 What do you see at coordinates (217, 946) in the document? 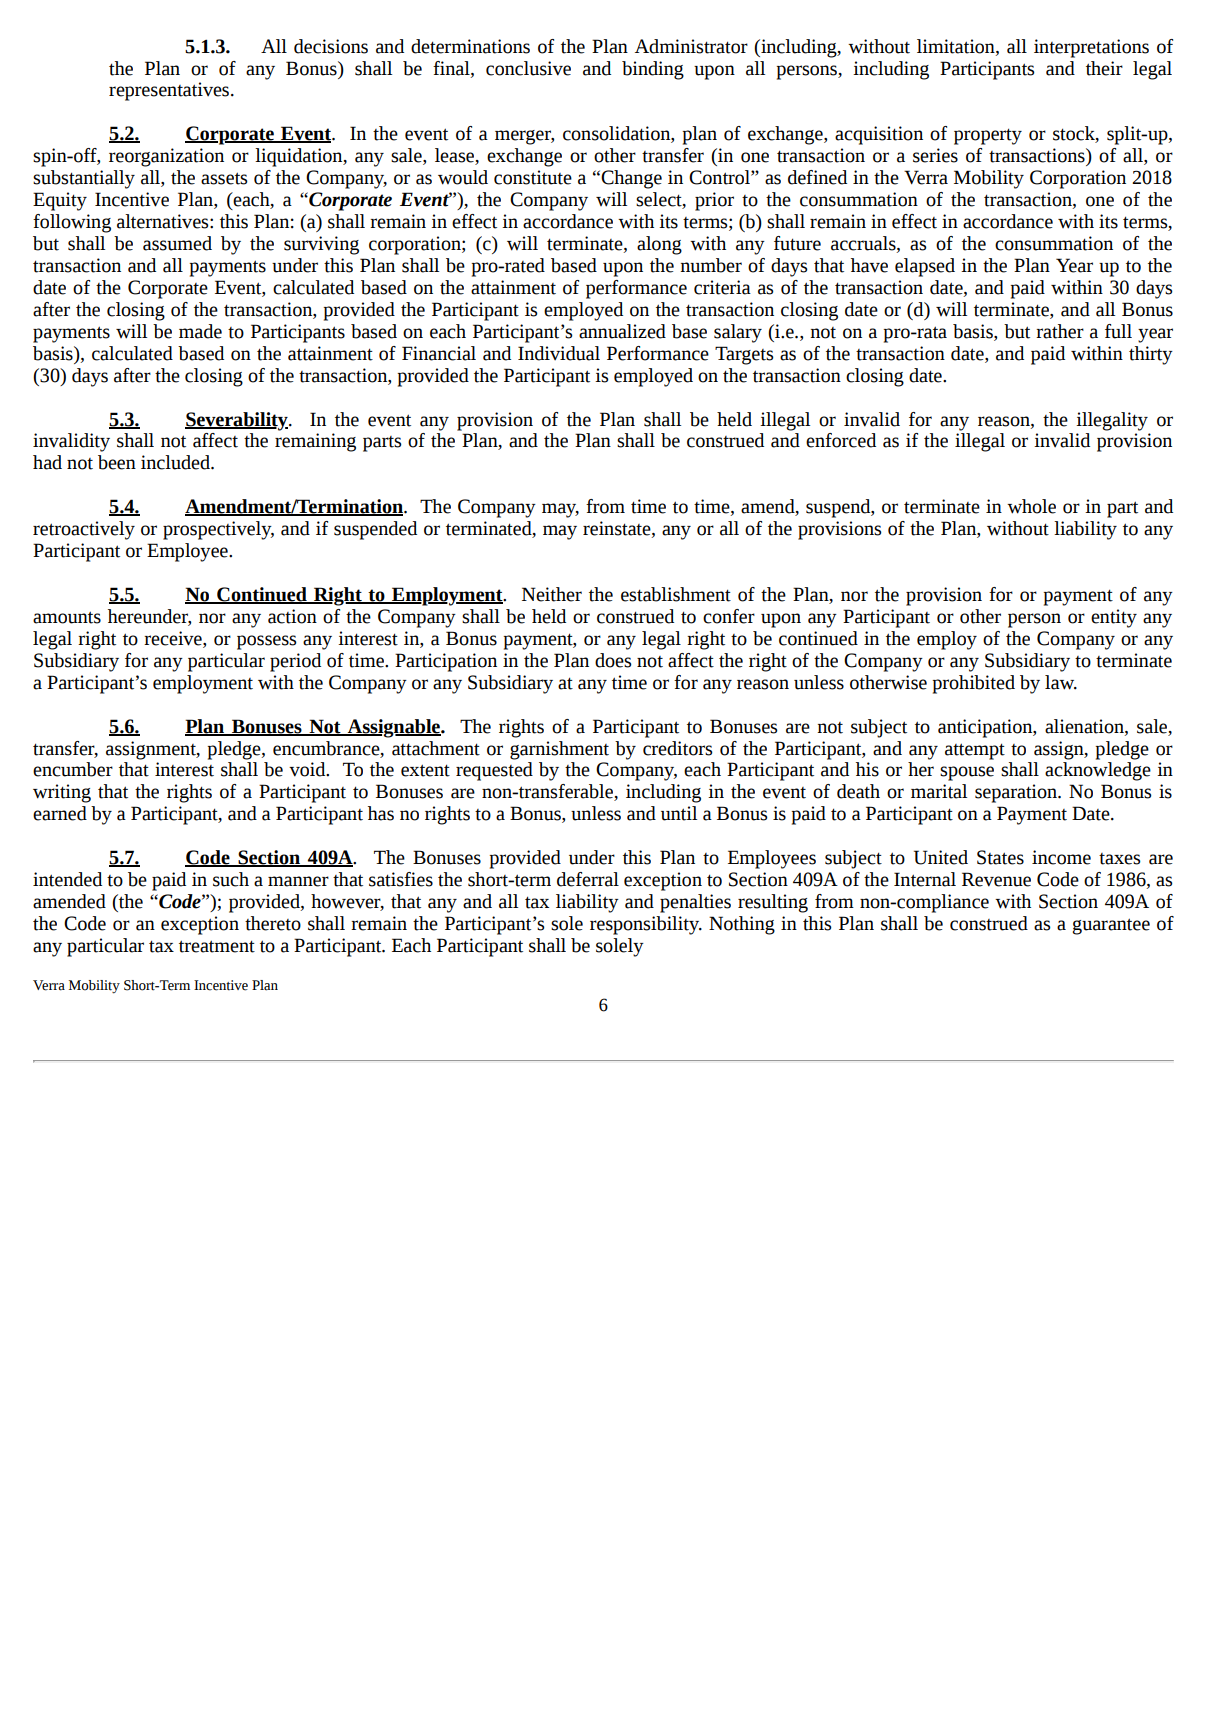
I see `treatment` at bounding box center [217, 946].
